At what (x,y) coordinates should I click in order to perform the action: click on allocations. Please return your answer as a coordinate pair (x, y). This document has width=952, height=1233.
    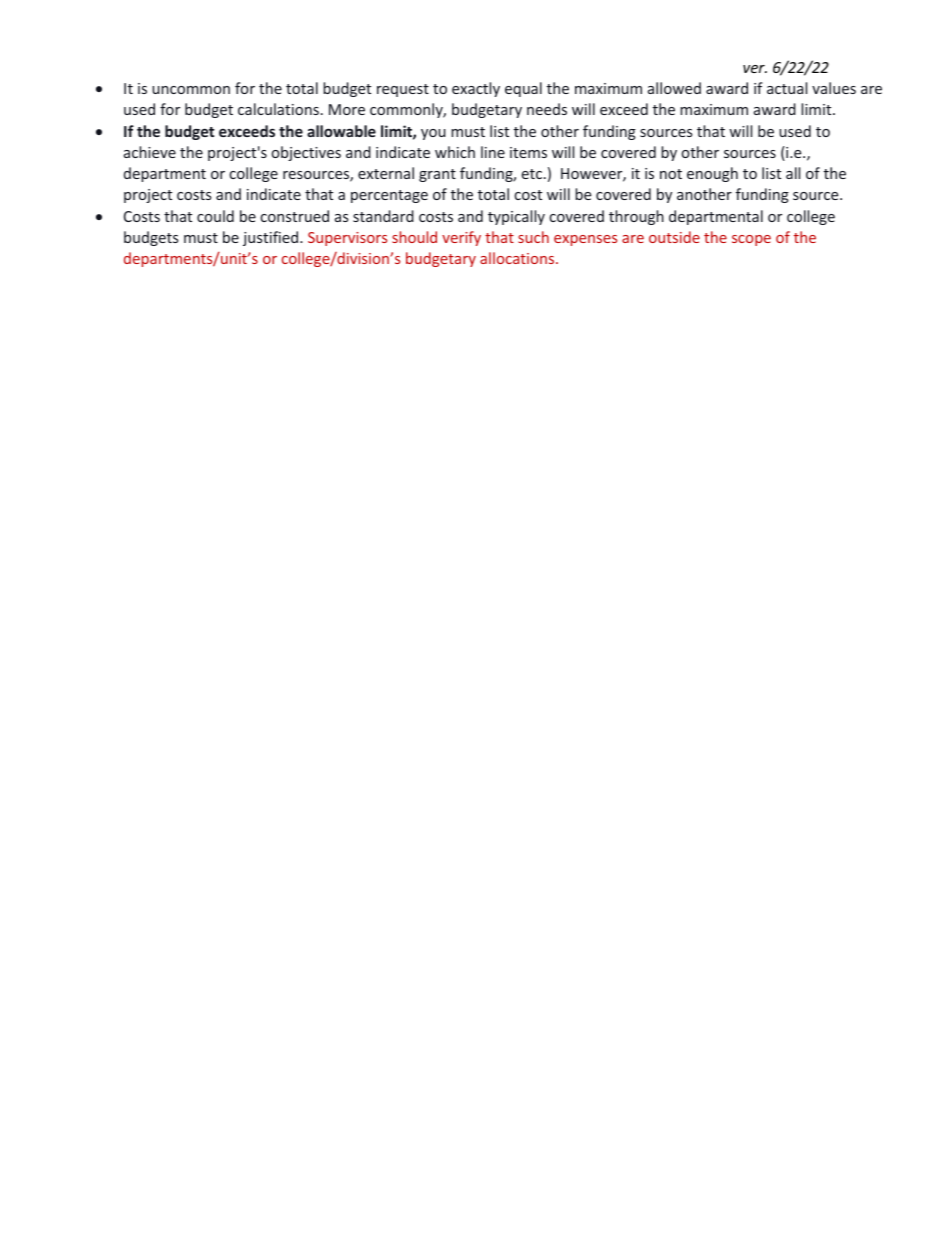
    Looking at the image, I should click on (518, 258).
